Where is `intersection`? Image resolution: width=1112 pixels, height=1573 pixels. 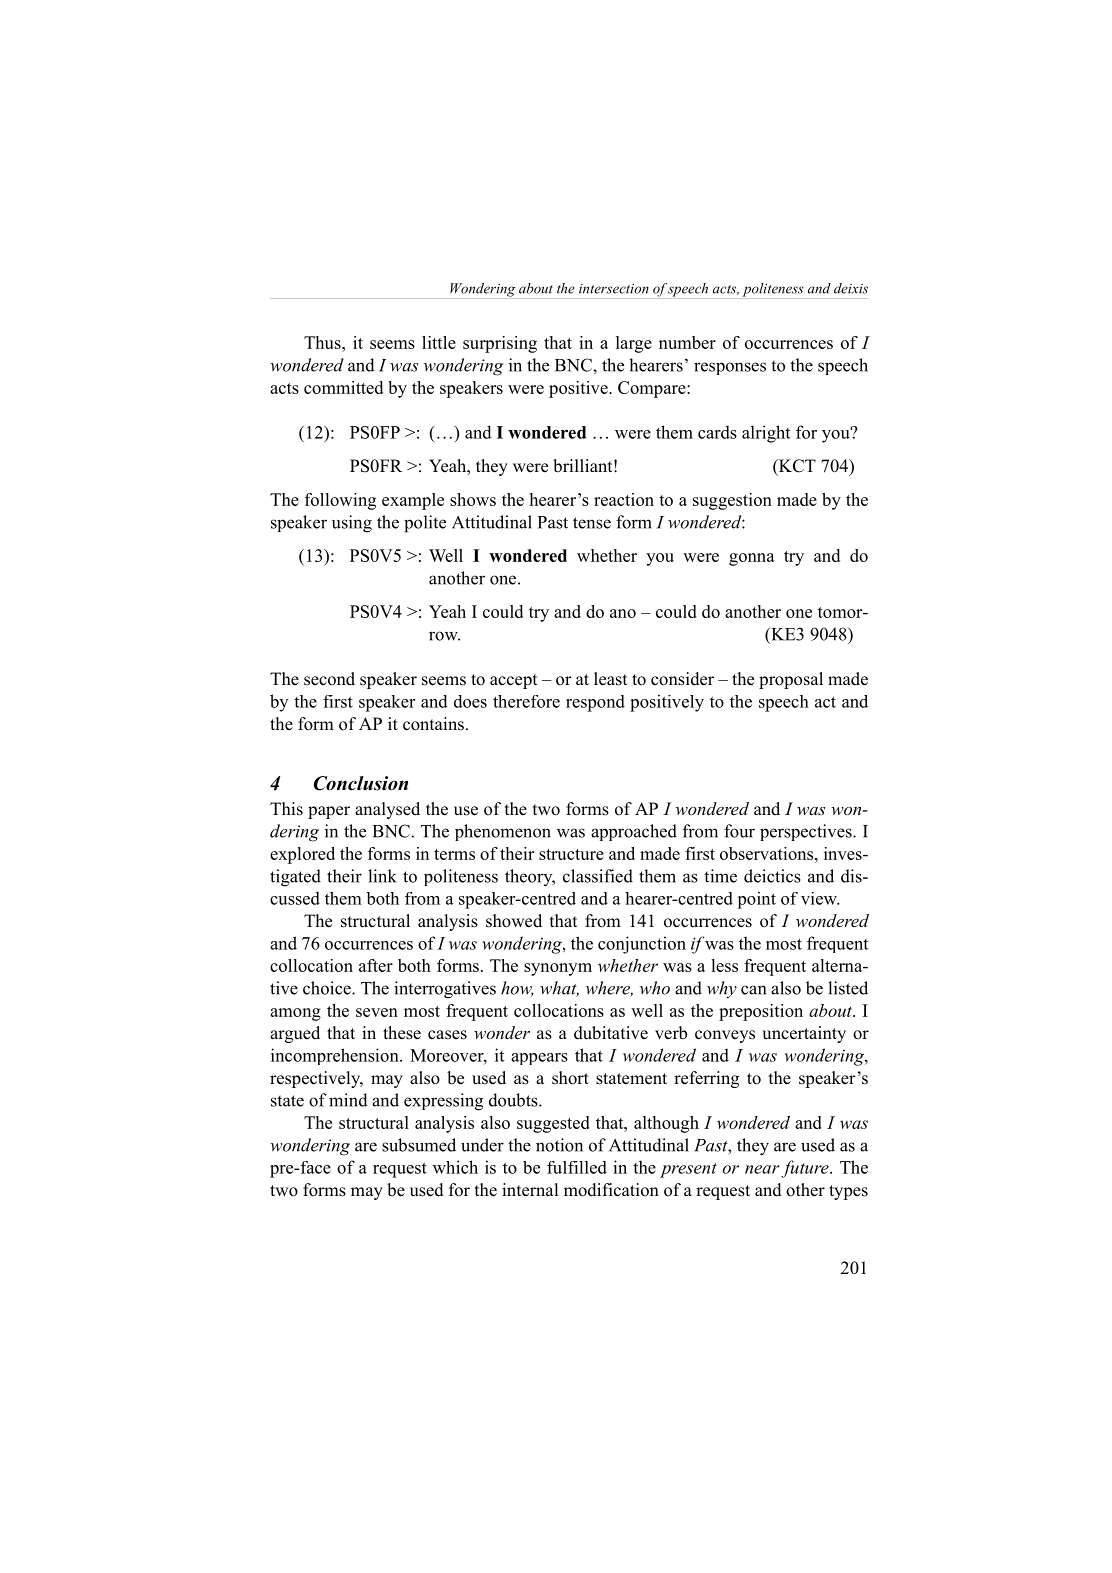
intersection is located at coordinates (614, 289).
